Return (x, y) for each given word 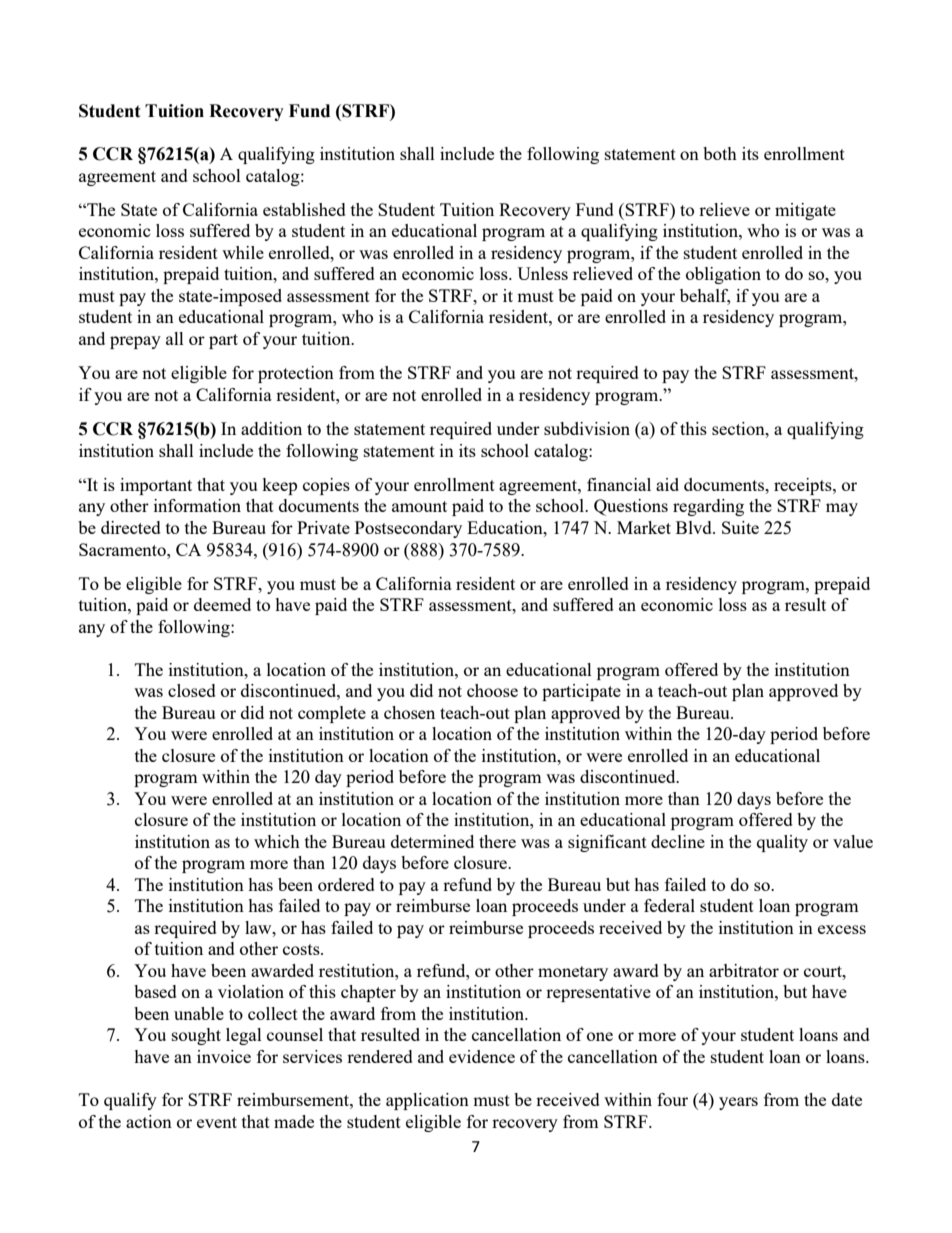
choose (492, 690)
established (304, 209)
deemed (222, 604)
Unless (542, 273)
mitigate (805, 211)
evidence (482, 1056)
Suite (740, 527)
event (217, 1122)
